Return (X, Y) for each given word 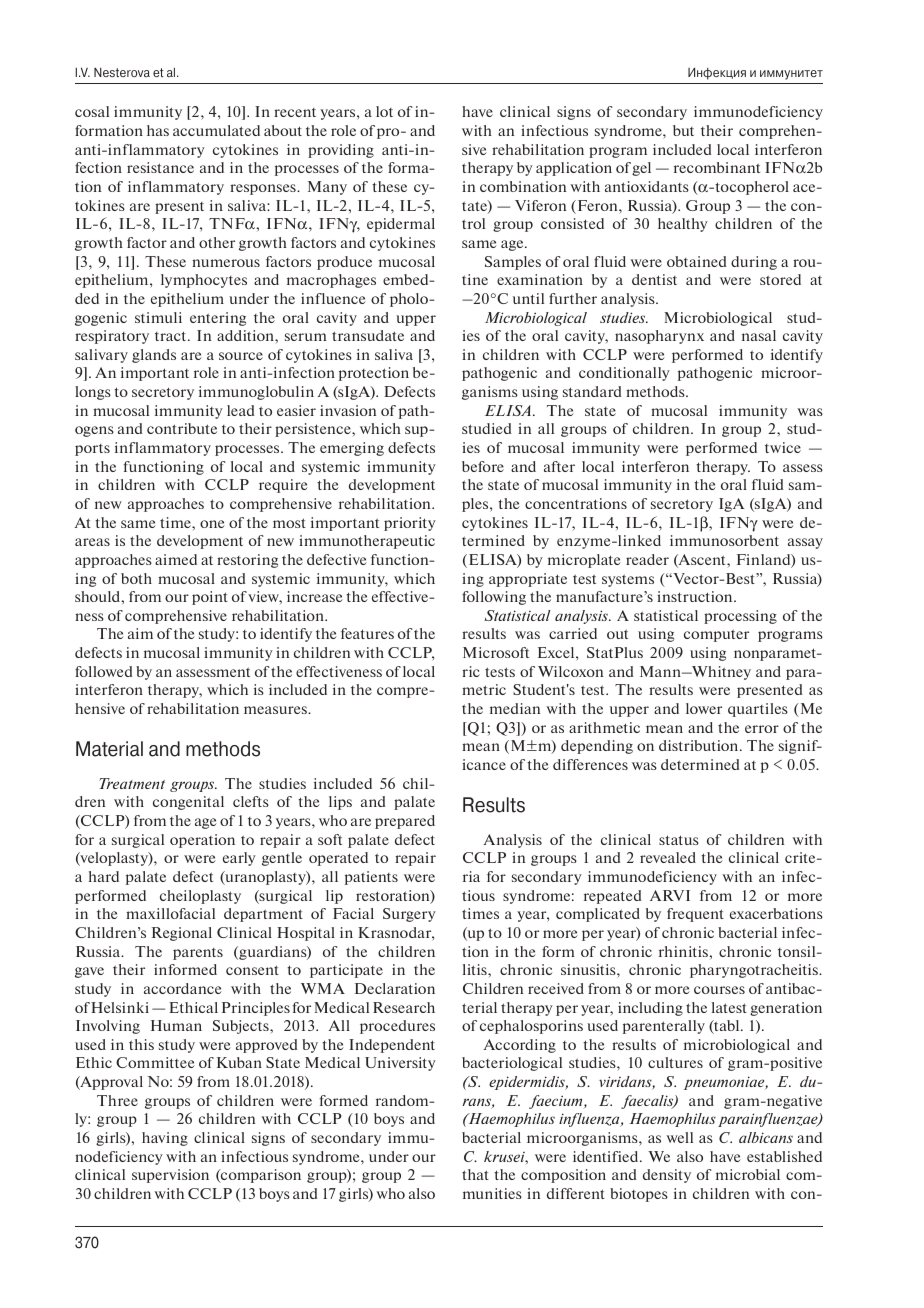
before (483, 466)
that (475, 1174)
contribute (182, 428)
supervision (170, 1176)
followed (104, 671)
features (367, 633)
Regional (182, 934)
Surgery (409, 915)
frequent (695, 915)
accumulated (216, 130)
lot (384, 111)
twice (783, 447)
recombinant (717, 167)
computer (716, 635)
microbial (748, 1174)
